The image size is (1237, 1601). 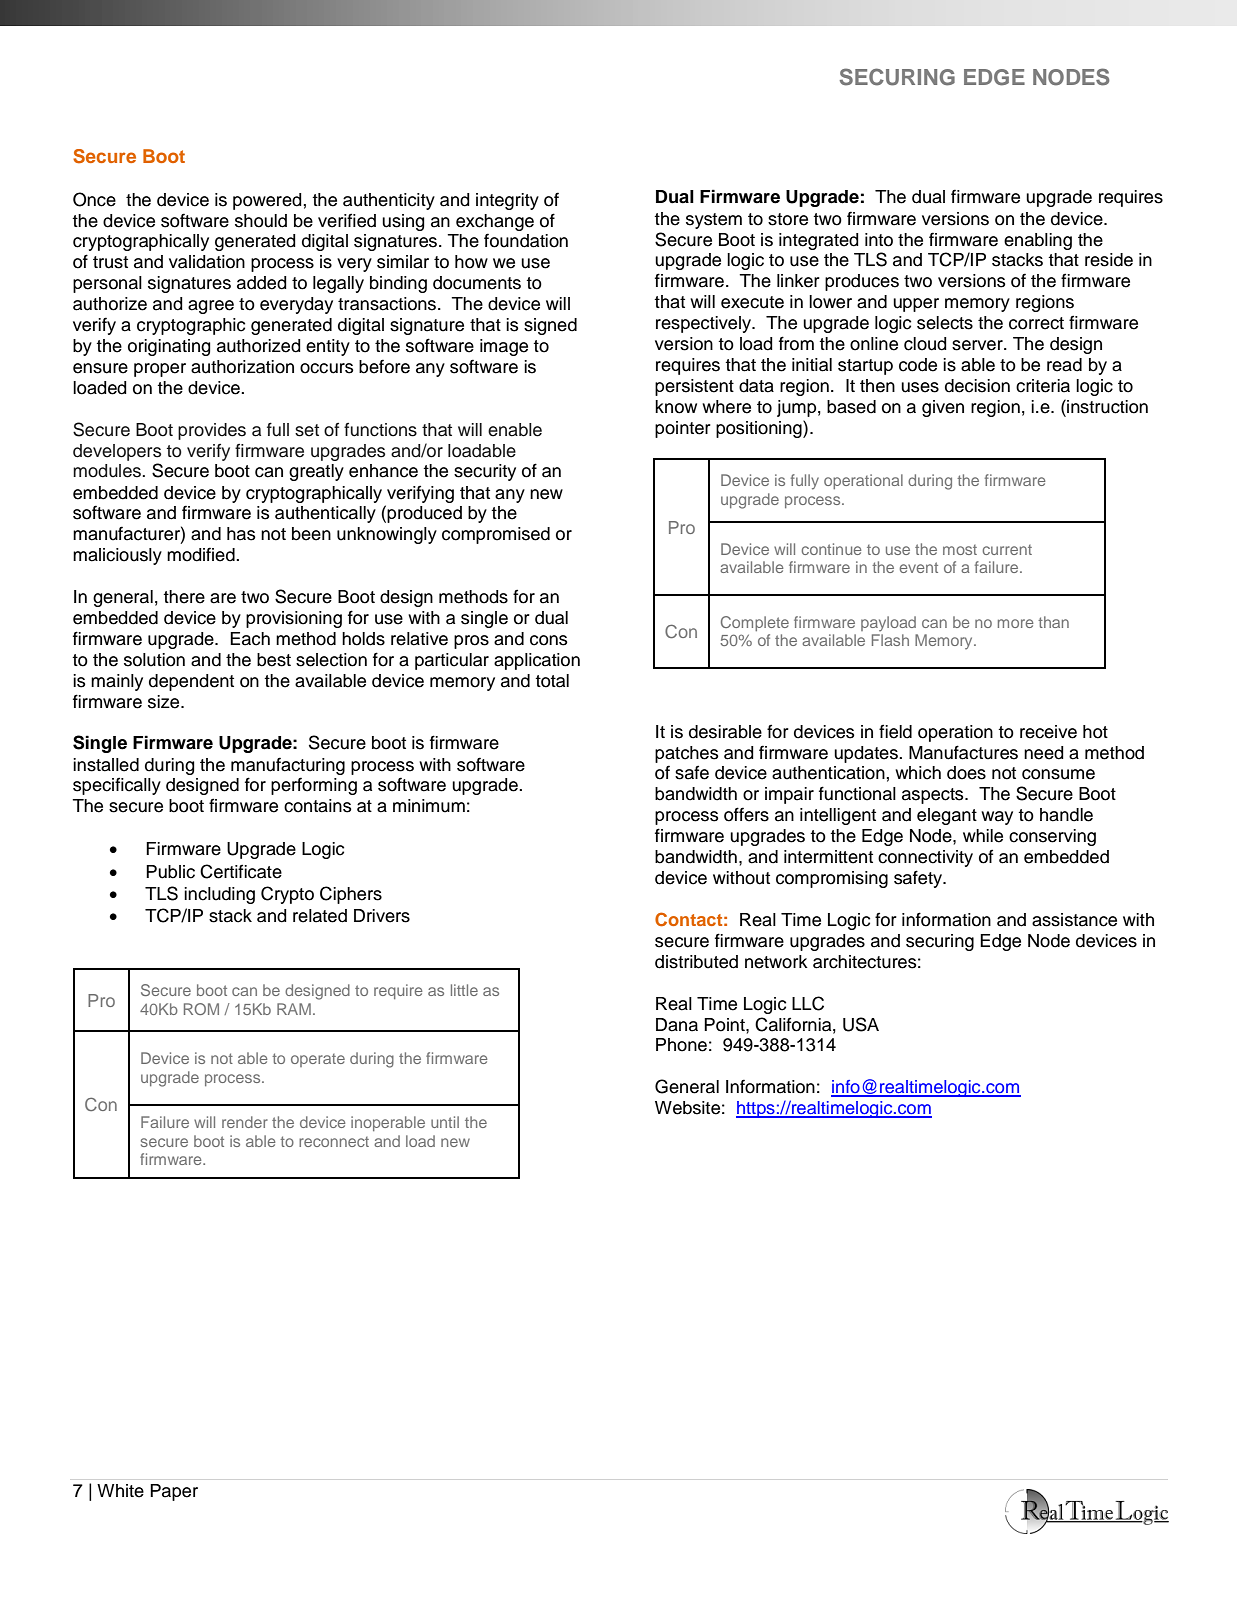 I want to click on White, so click(x=120, y=1491).
